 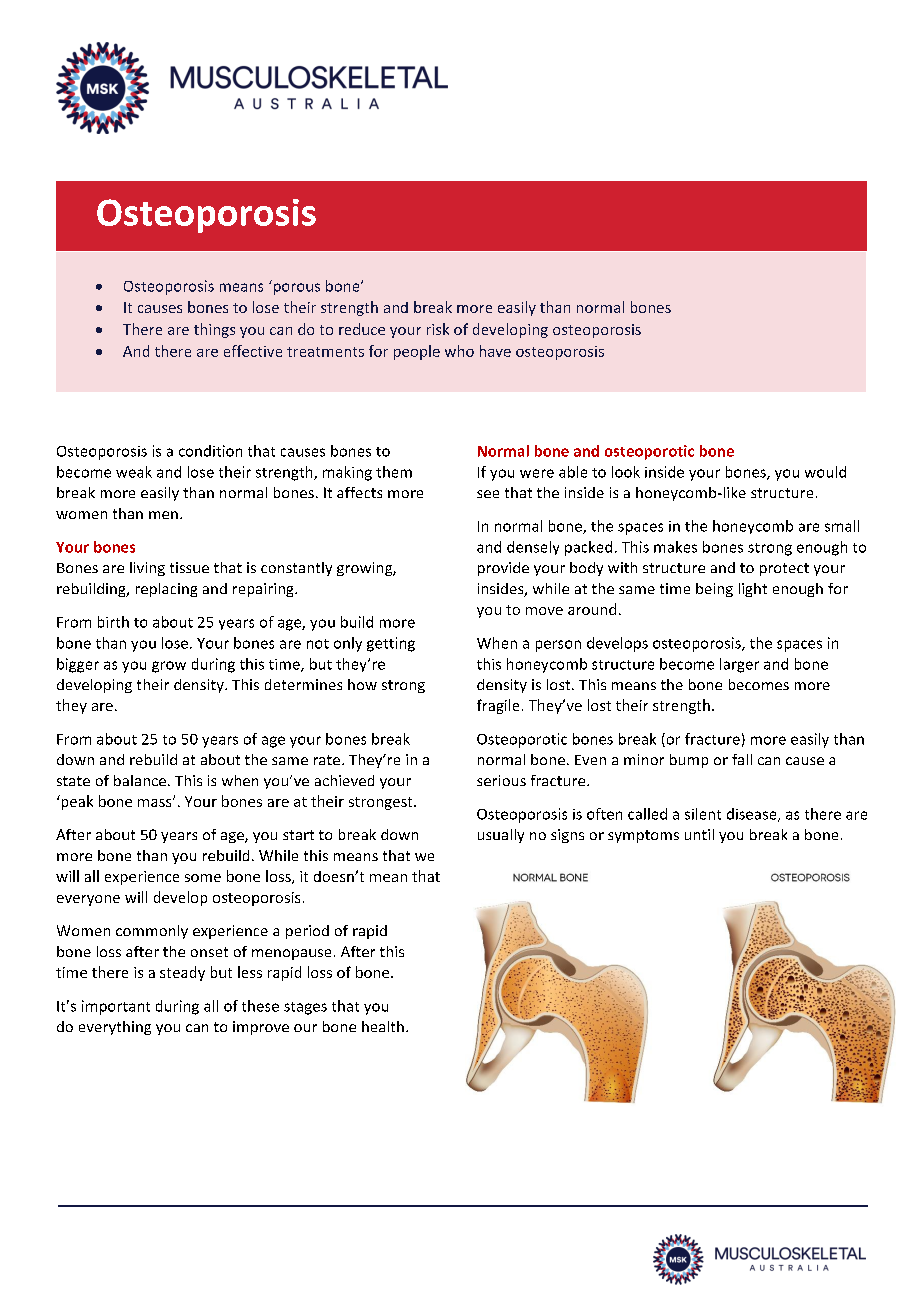 What do you see at coordinates (495, 351) in the screenshot?
I see `have` at bounding box center [495, 351].
